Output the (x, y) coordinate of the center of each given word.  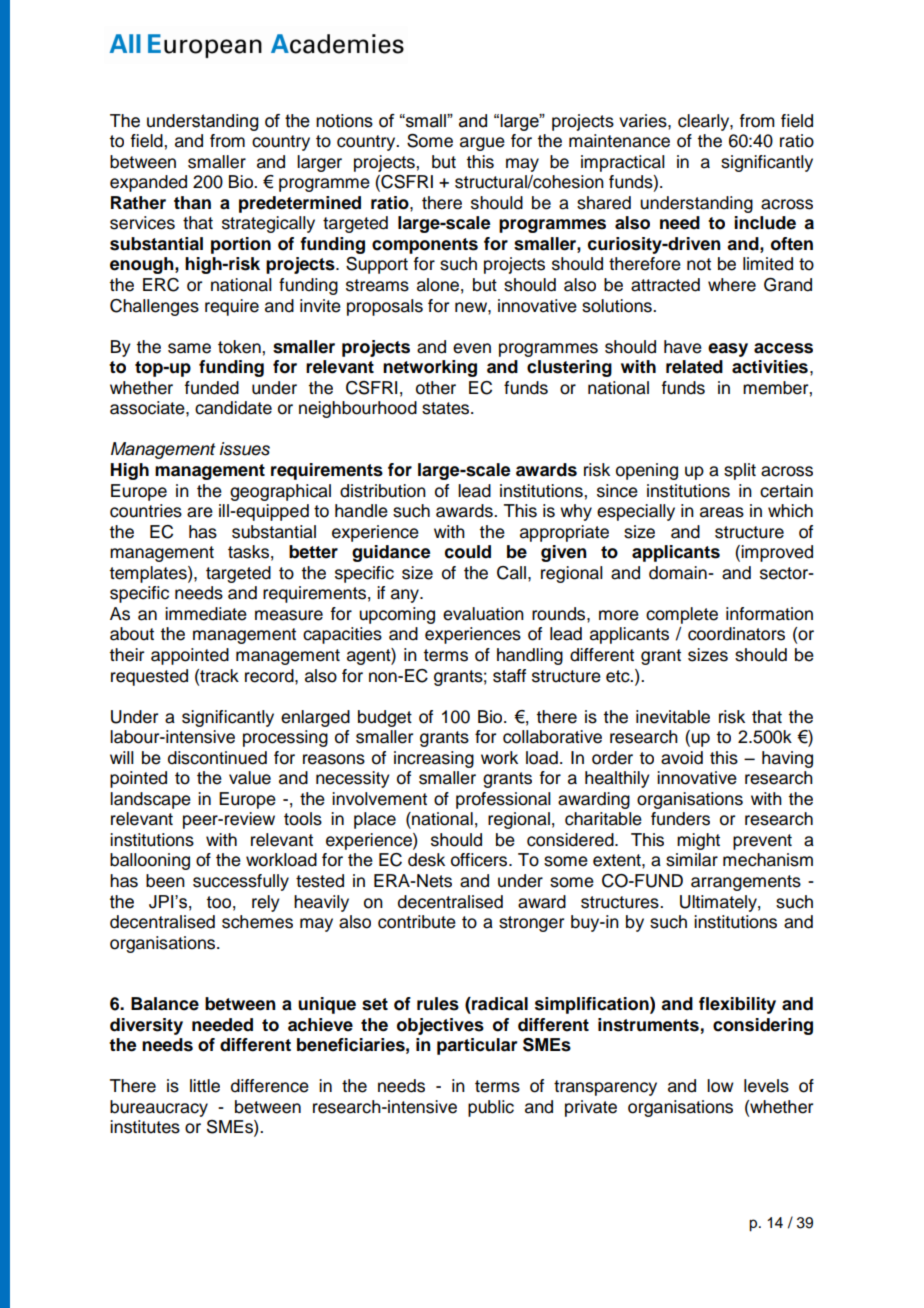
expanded (148, 183)
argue (482, 144)
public (491, 1108)
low (720, 1086)
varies (644, 121)
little (205, 1086)
